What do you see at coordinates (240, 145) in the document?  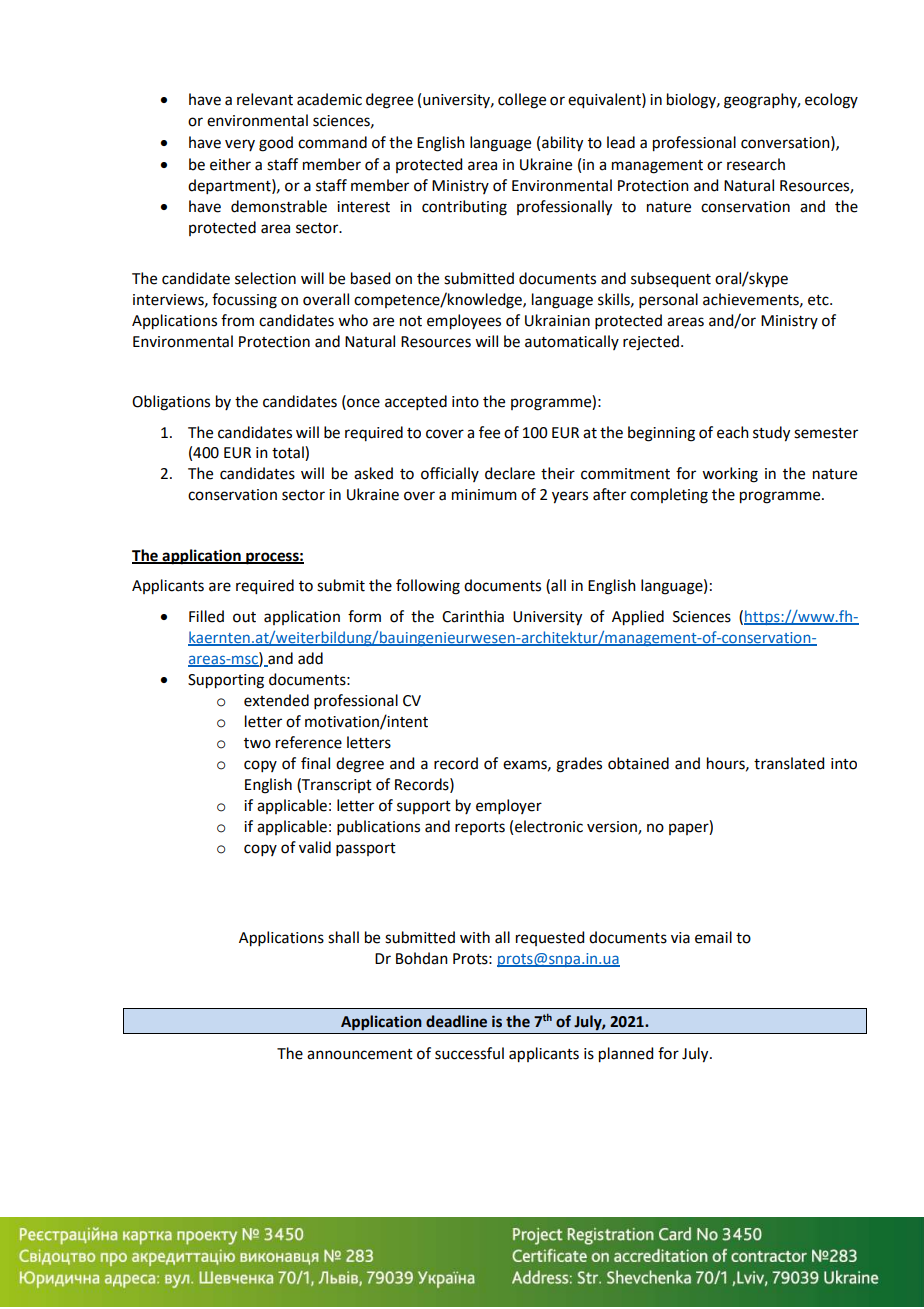 I see `very` at bounding box center [240, 145].
